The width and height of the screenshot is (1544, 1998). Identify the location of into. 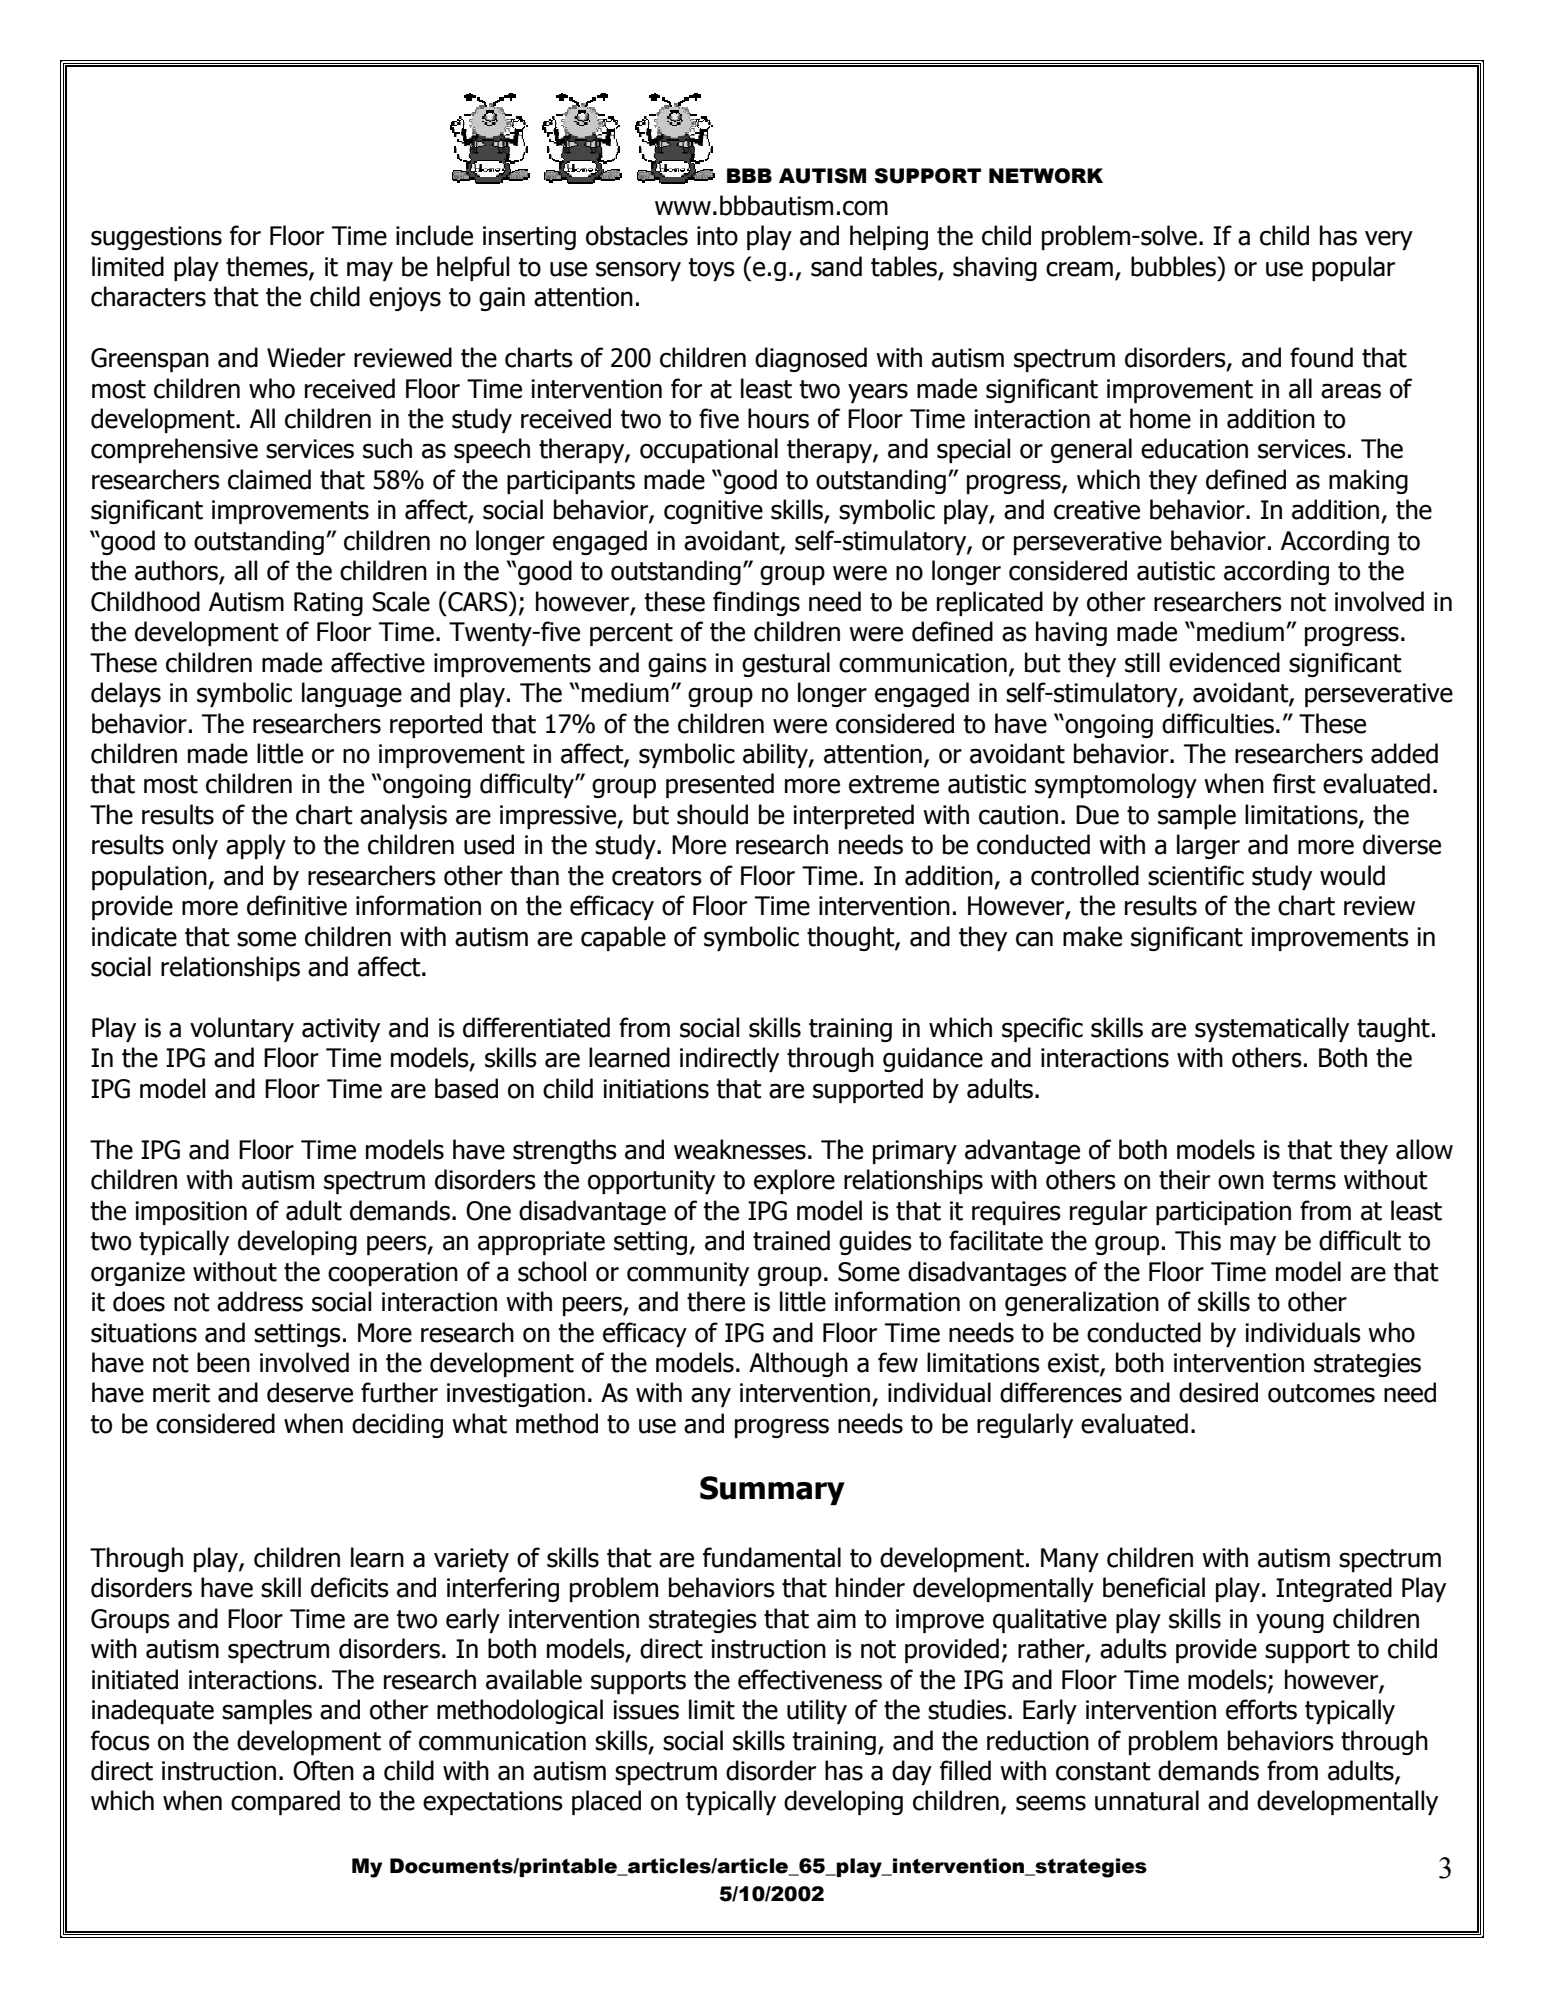
(717, 236).
